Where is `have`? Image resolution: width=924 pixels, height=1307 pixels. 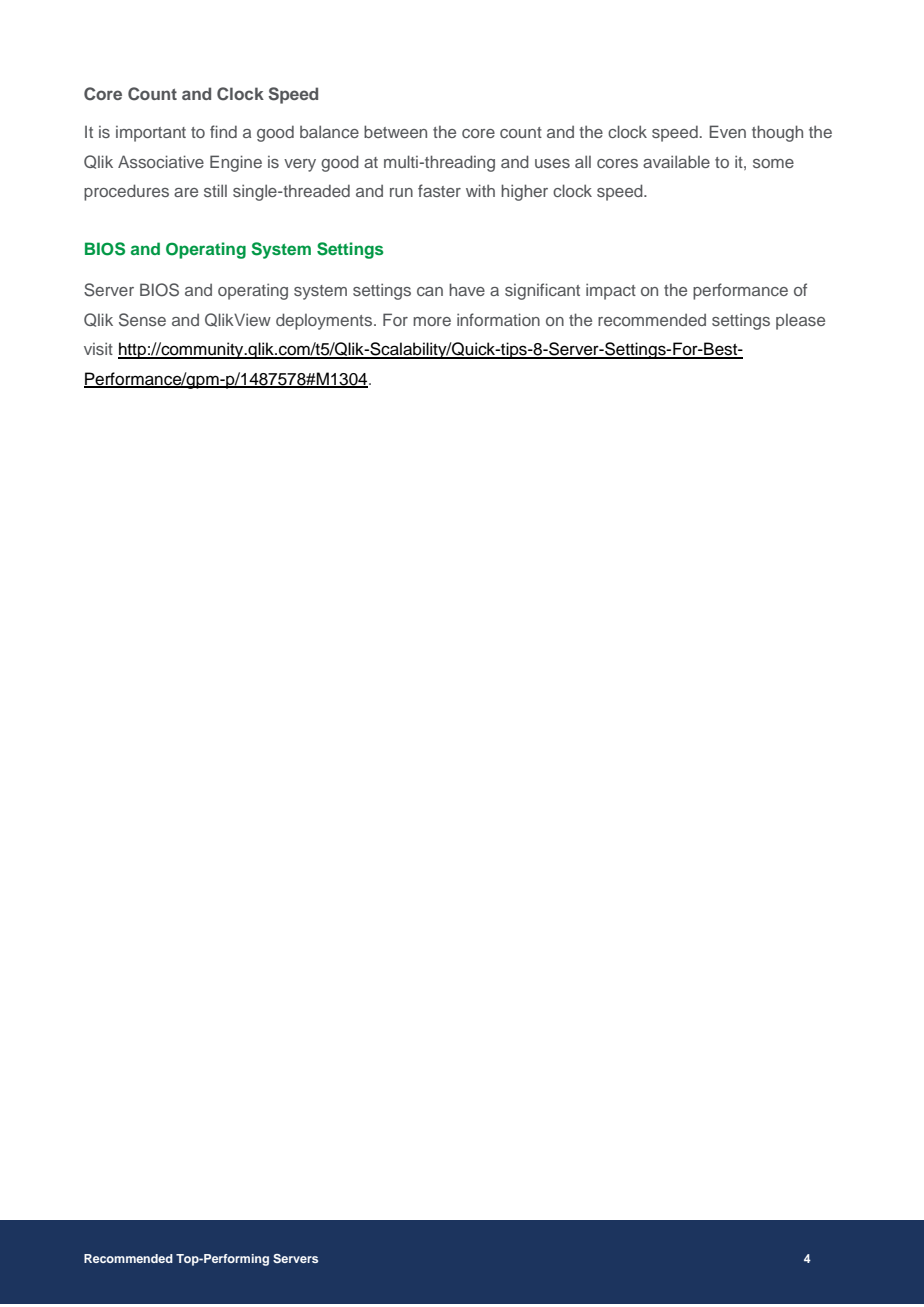
have is located at coordinates (467, 289).
